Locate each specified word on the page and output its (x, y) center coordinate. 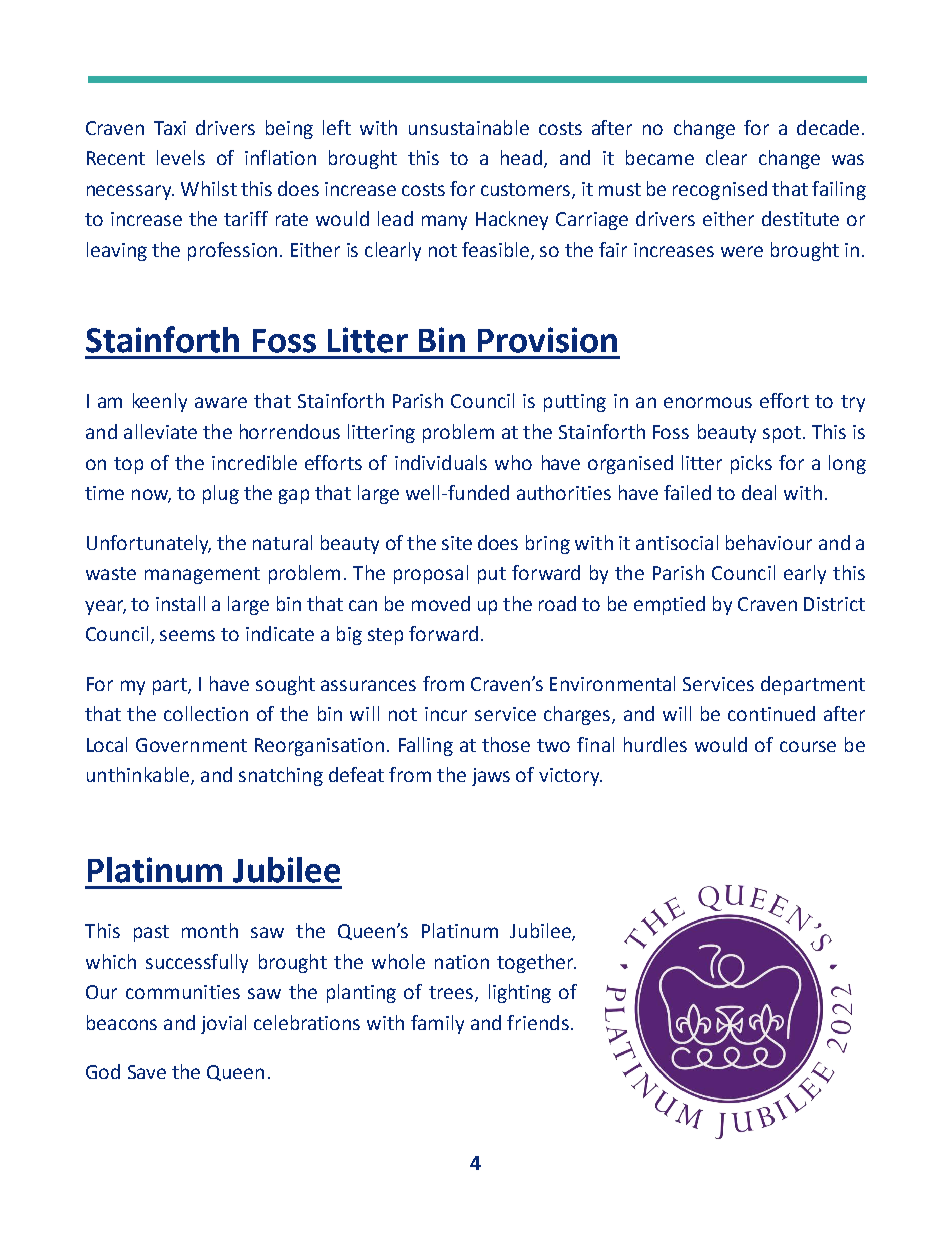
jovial (223, 1024)
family (437, 1024)
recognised (720, 190)
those (506, 744)
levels (181, 157)
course (808, 746)
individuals (441, 462)
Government (191, 745)
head (521, 157)
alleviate (160, 431)
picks (751, 464)
